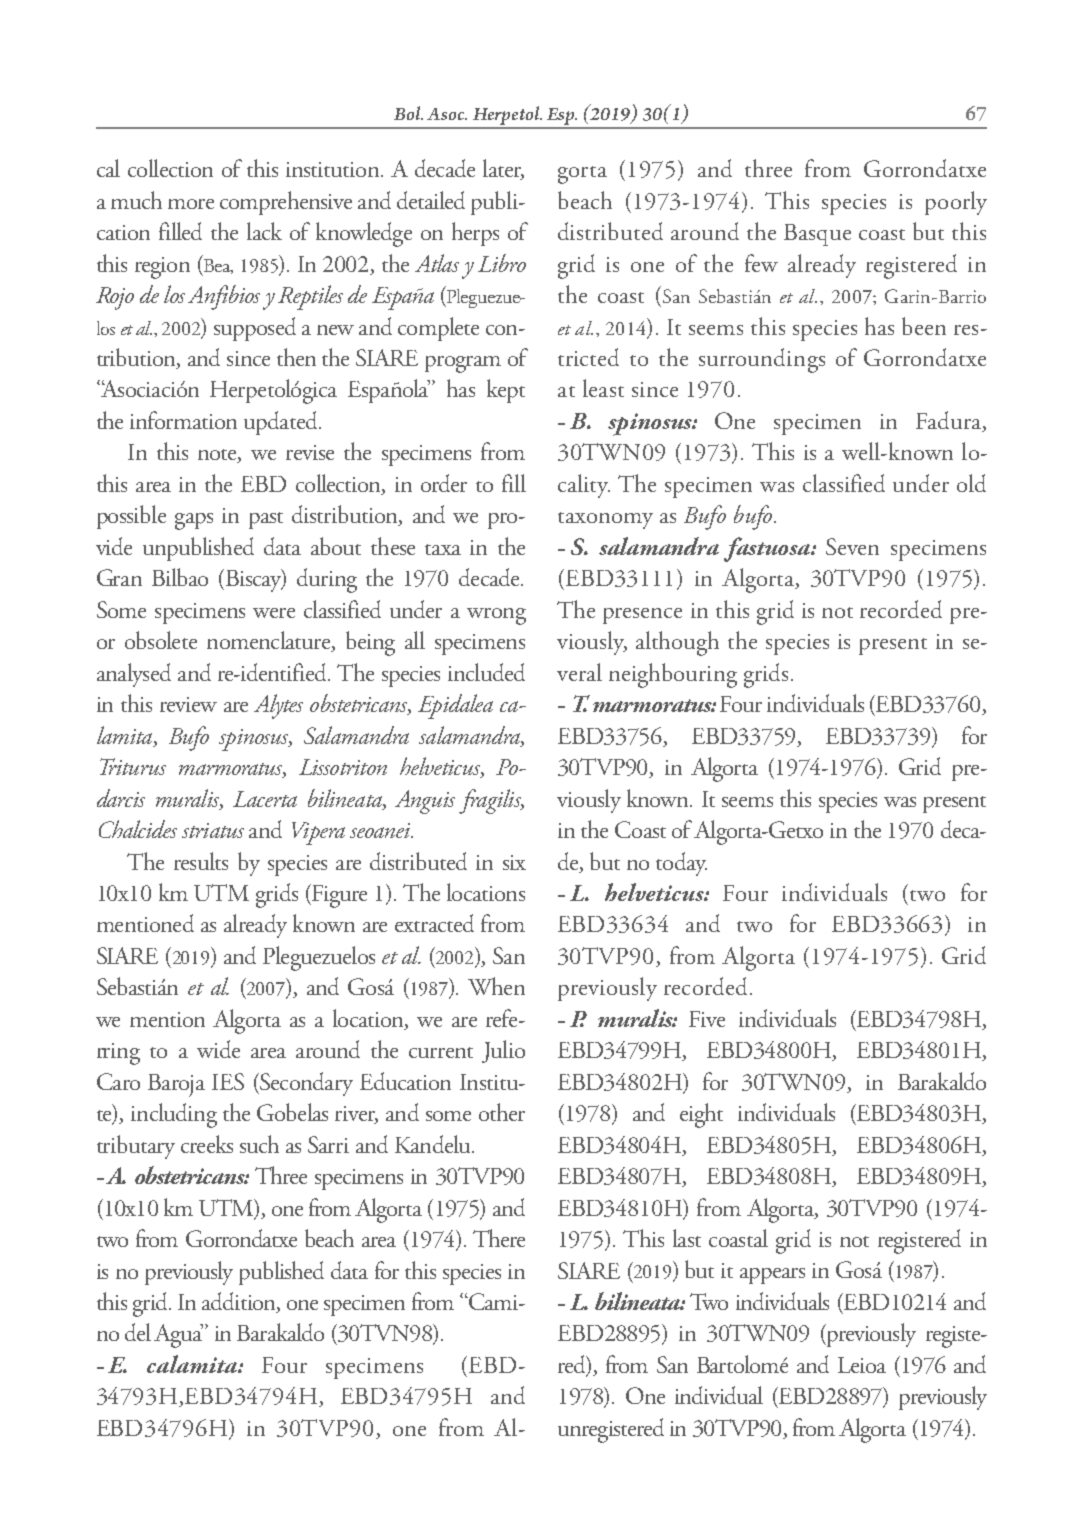 The image size is (1083, 1529). What do you see at coordinates (707, 1019) in the document?
I see `Five` at bounding box center [707, 1019].
